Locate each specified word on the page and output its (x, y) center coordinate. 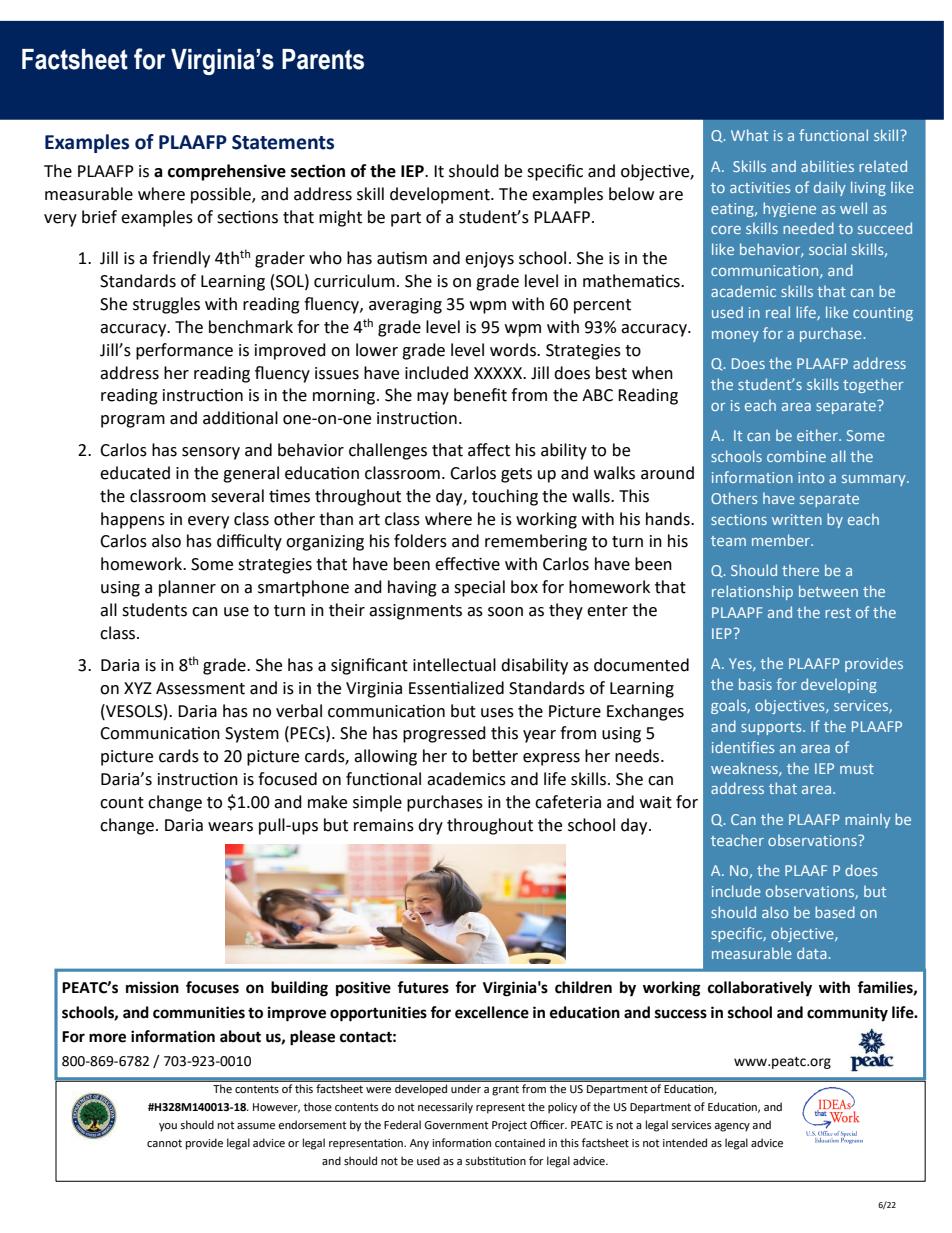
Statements (283, 142)
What (749, 135)
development (441, 195)
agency (732, 1127)
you (168, 1127)
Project (509, 1126)
